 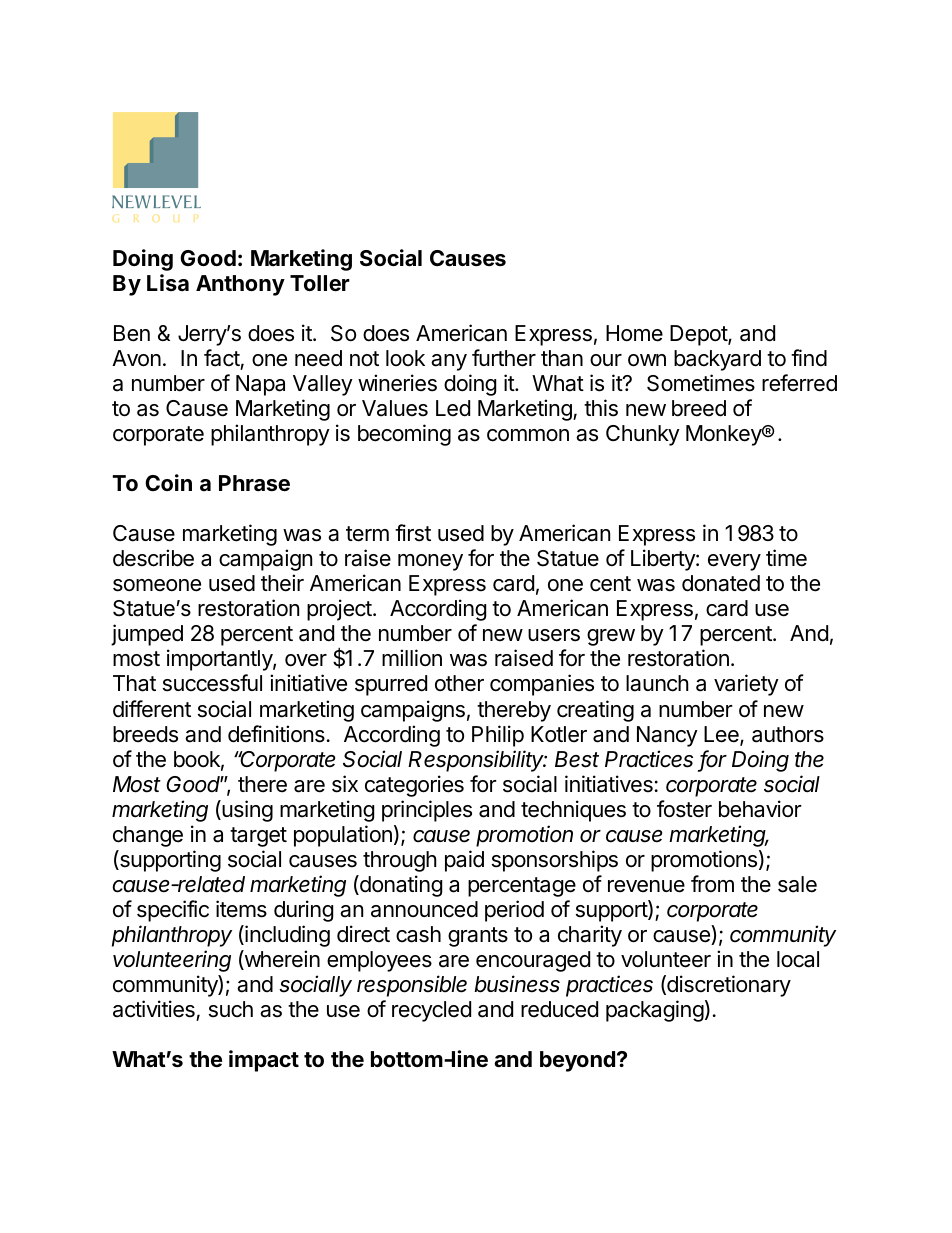 What do you see at coordinates (699, 335) in the screenshot?
I see `Depot` at bounding box center [699, 335].
